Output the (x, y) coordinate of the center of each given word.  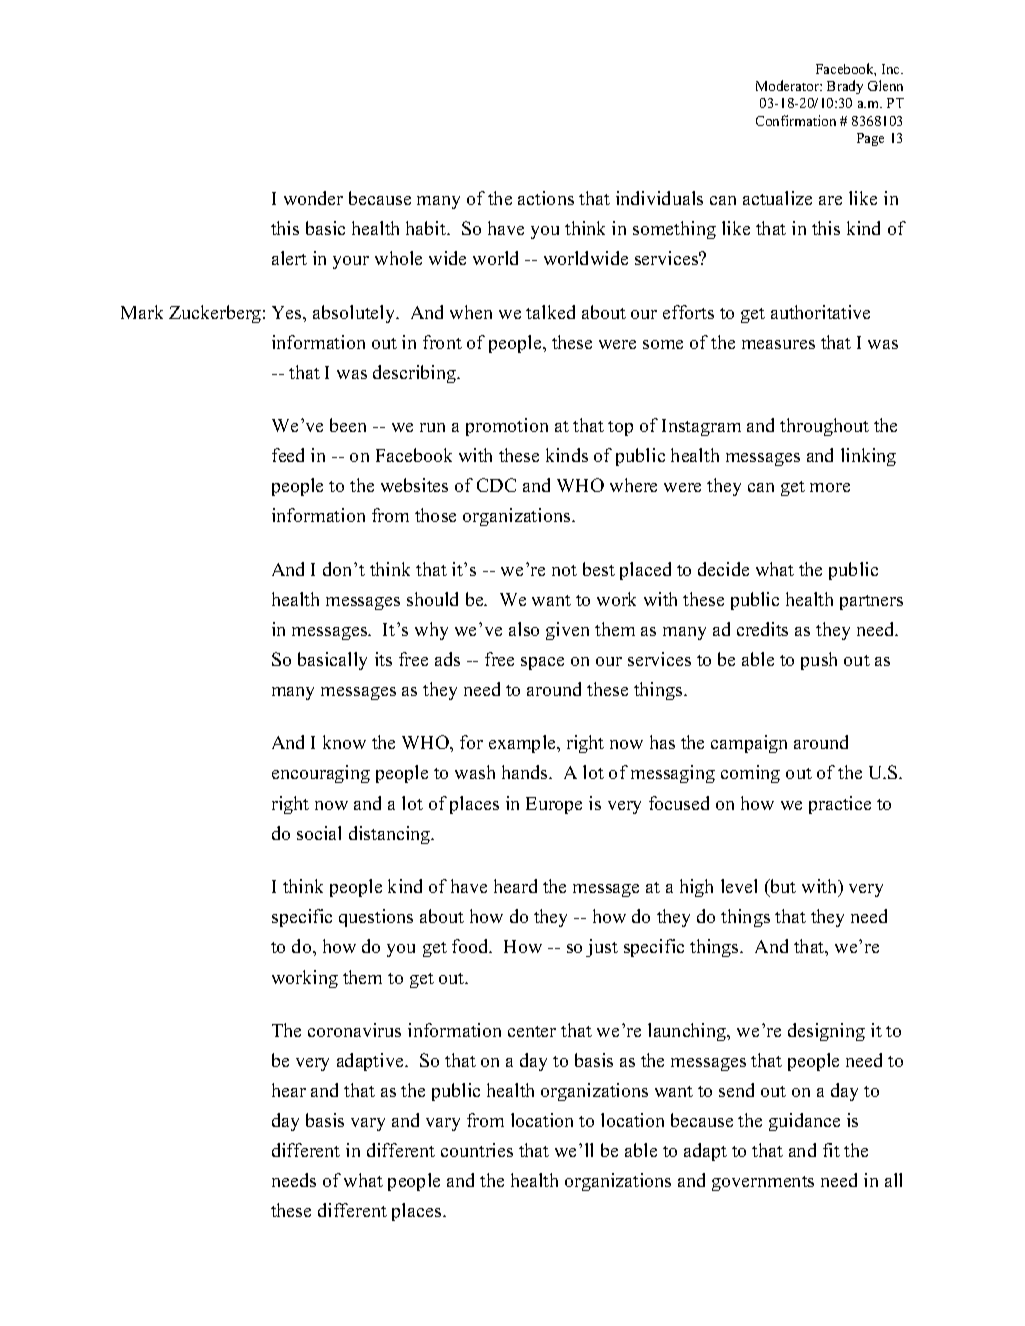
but (782, 887)
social (319, 833)
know (344, 742)
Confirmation (796, 120)
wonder (313, 198)
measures (778, 344)
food (471, 946)
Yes (288, 312)
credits (762, 629)
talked (550, 312)
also (524, 629)
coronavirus (354, 1030)
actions (546, 198)
